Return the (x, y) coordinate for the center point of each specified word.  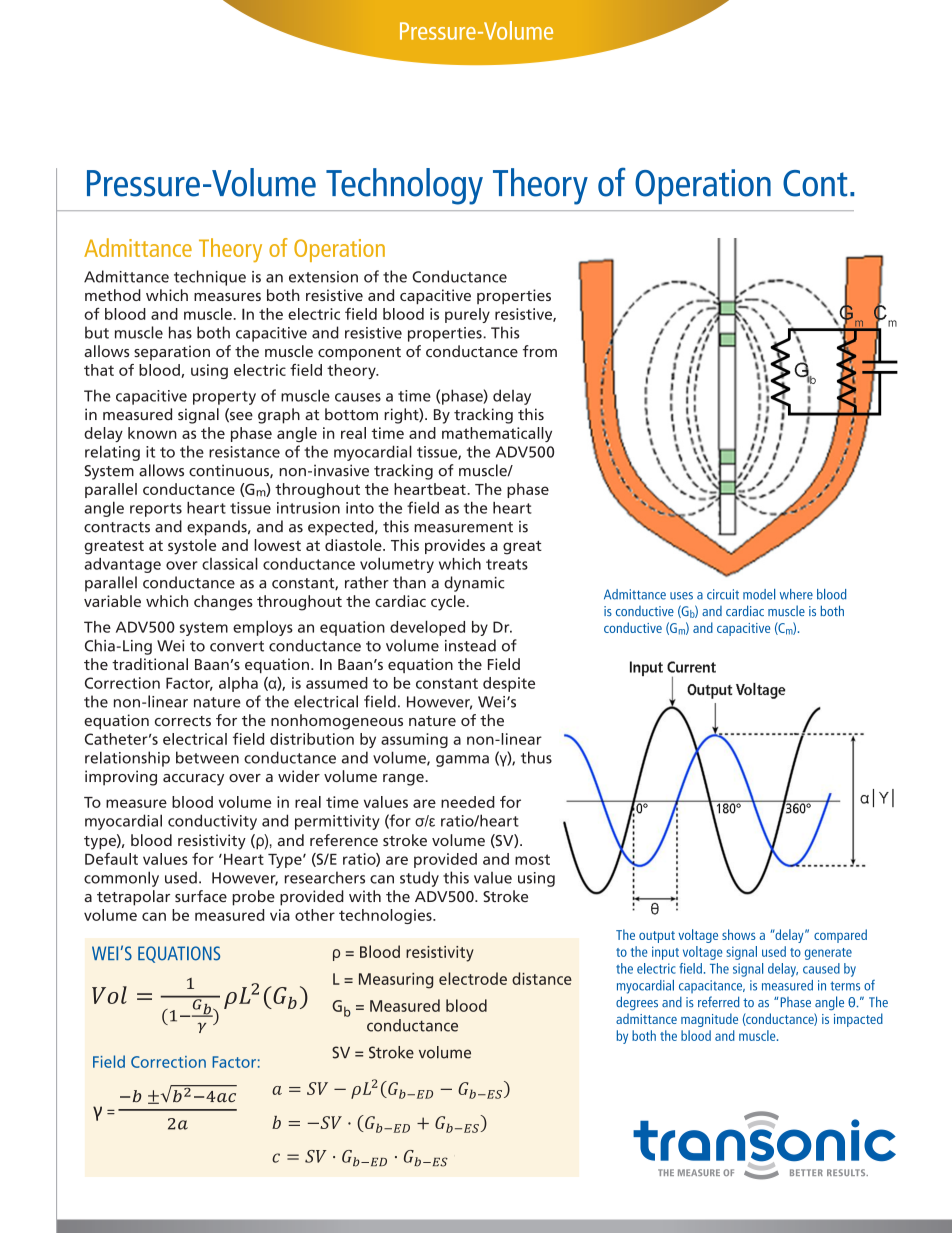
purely (467, 315)
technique (210, 278)
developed (427, 628)
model (759, 594)
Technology (404, 186)
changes (223, 603)
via (280, 915)
